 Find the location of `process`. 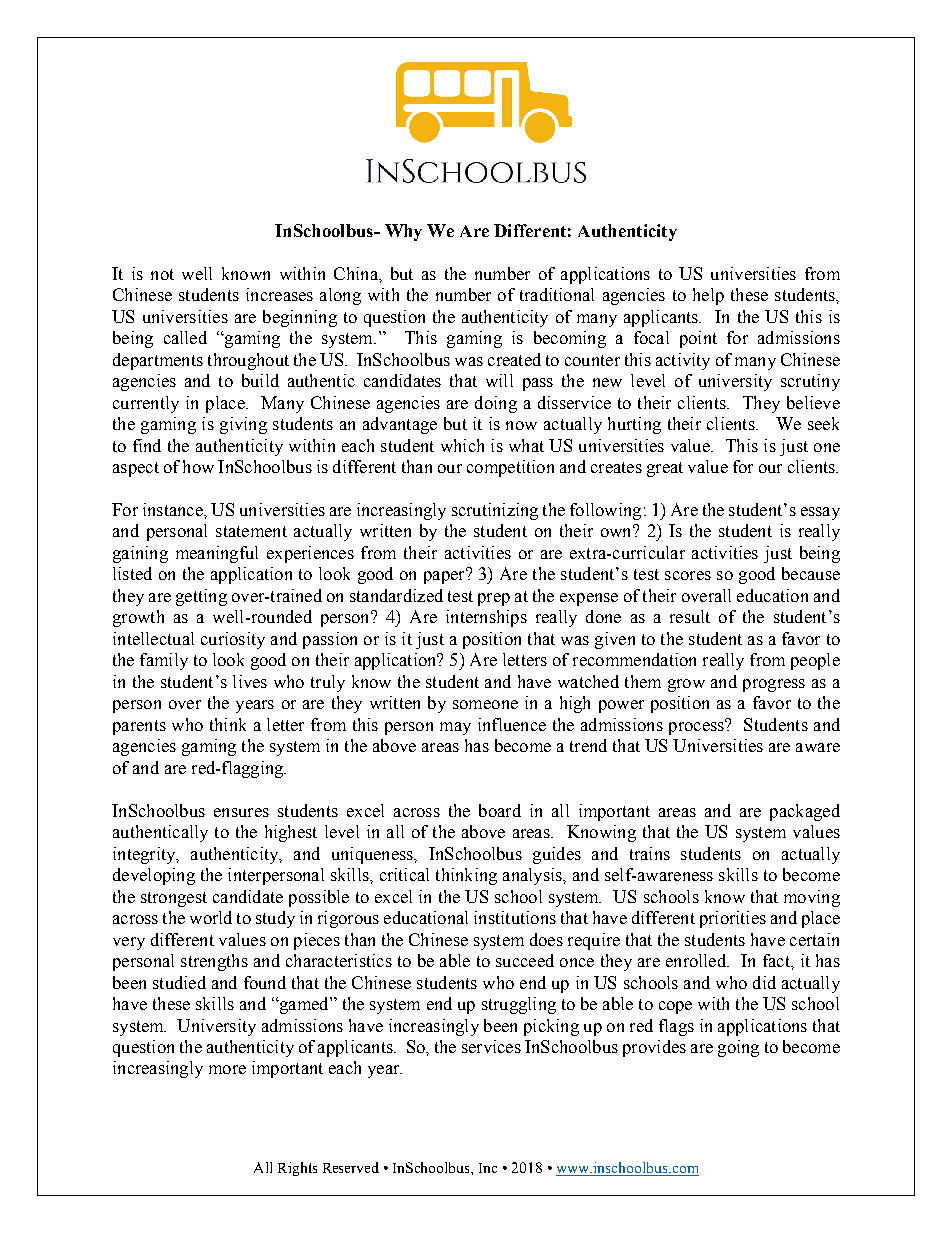

process is located at coordinates (697, 727).
